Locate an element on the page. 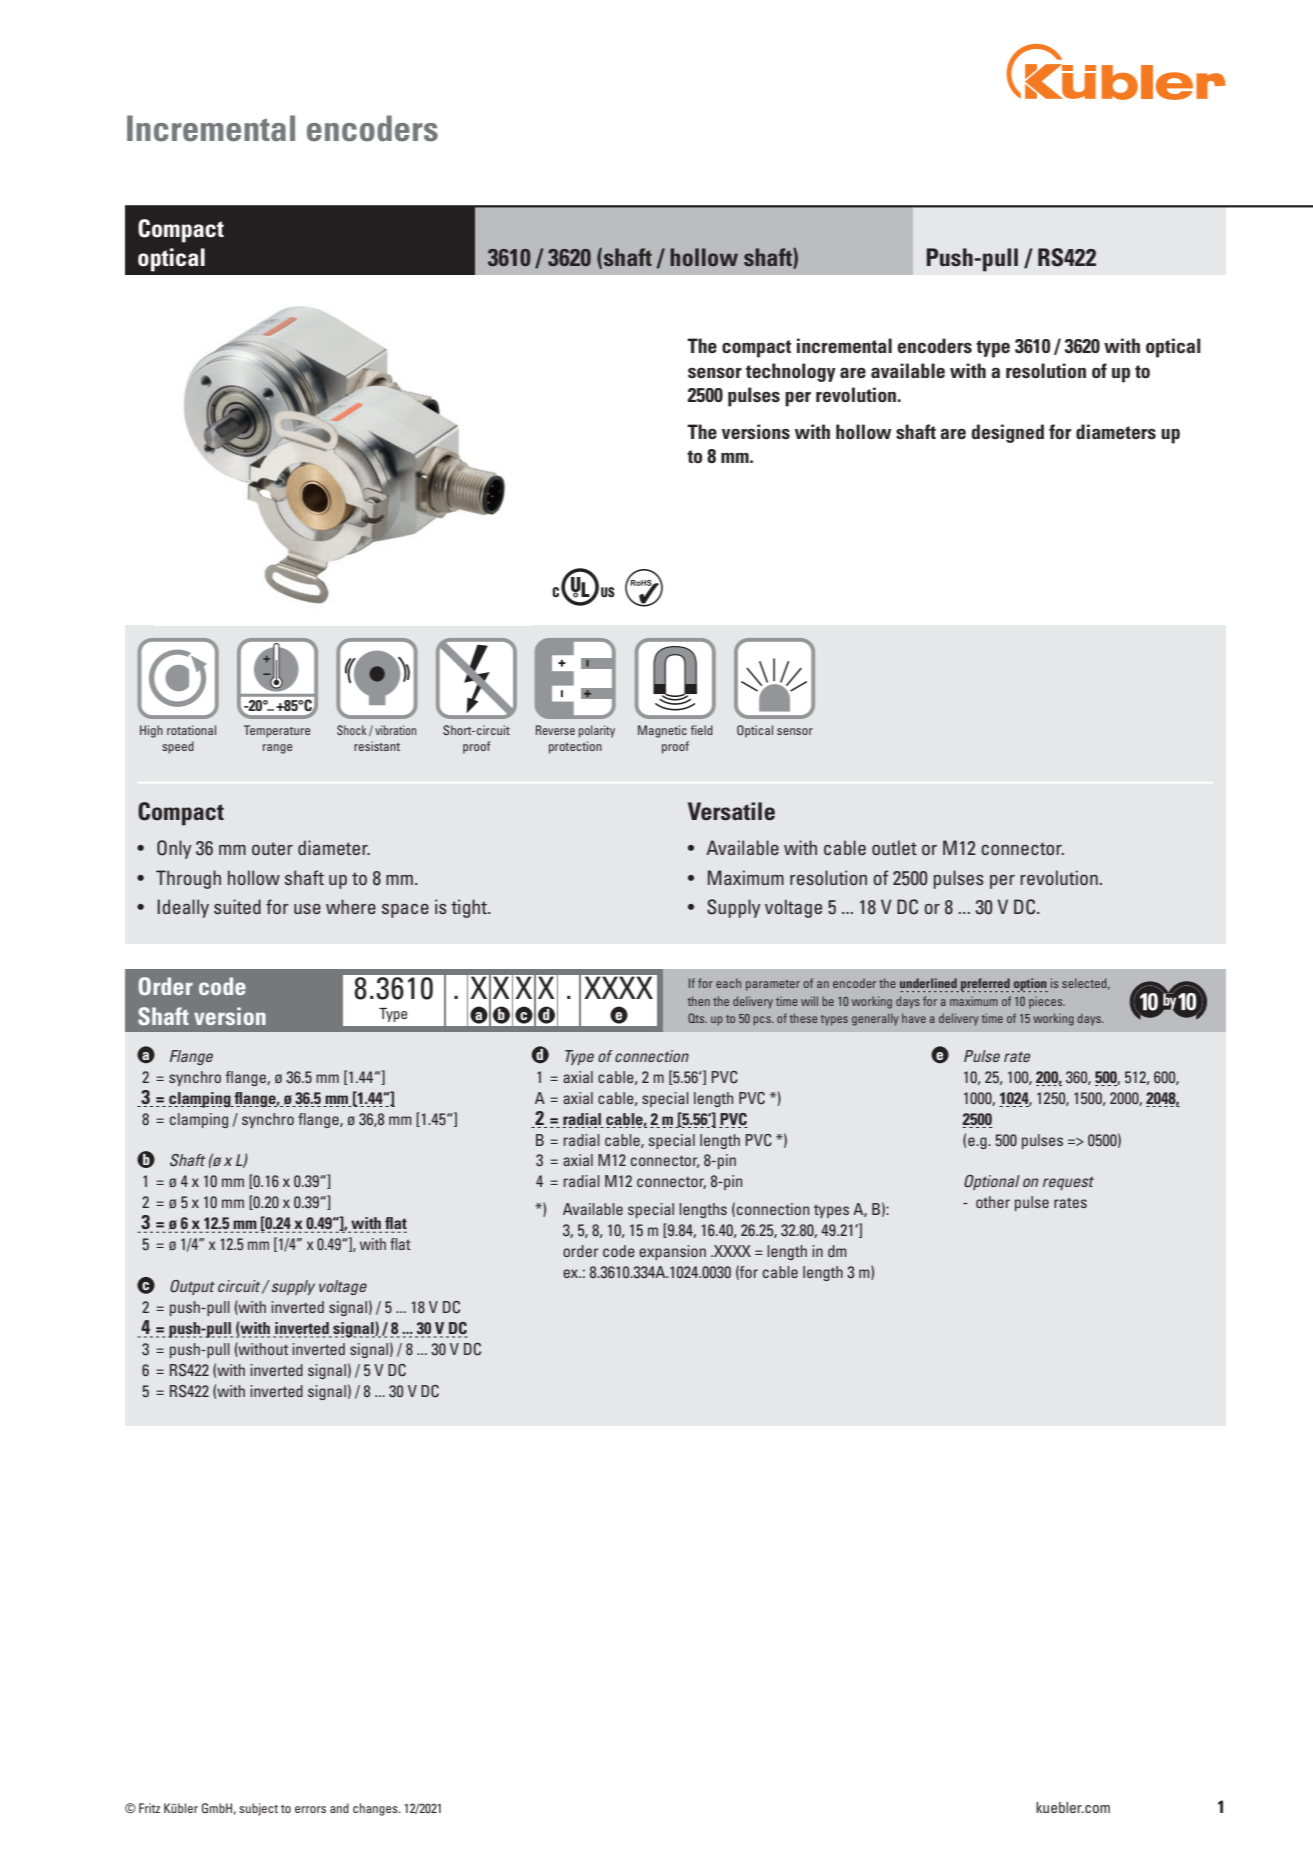 The image size is (1313, 1857). Output is located at coordinates (192, 1287).
